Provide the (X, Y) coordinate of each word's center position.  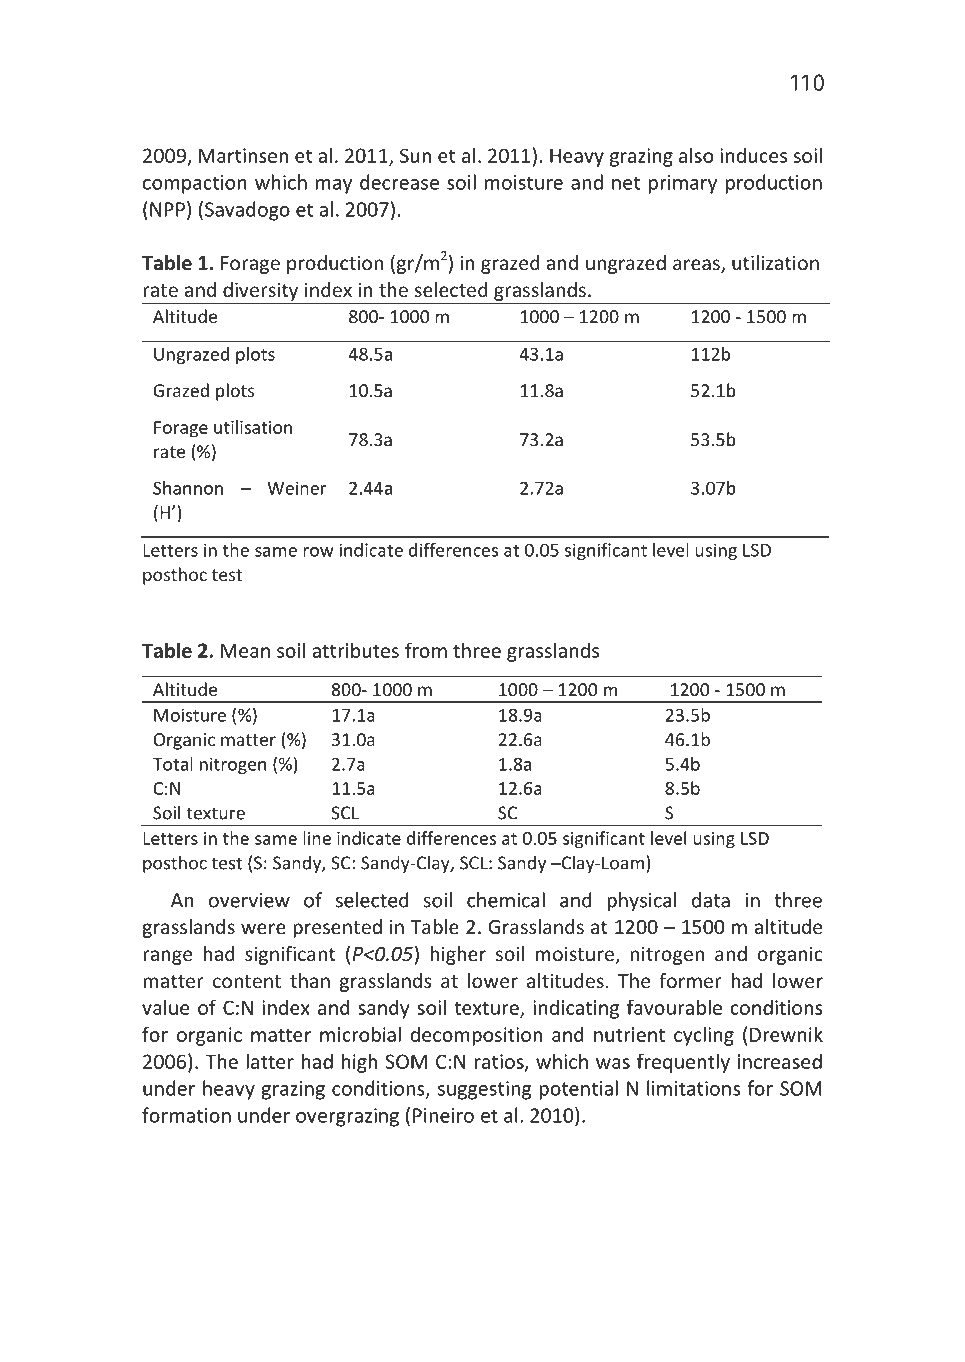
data (711, 900)
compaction (195, 184)
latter (270, 1061)
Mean (245, 650)
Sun (415, 155)
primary (683, 184)
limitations (694, 1088)
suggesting (484, 1090)
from (426, 650)
